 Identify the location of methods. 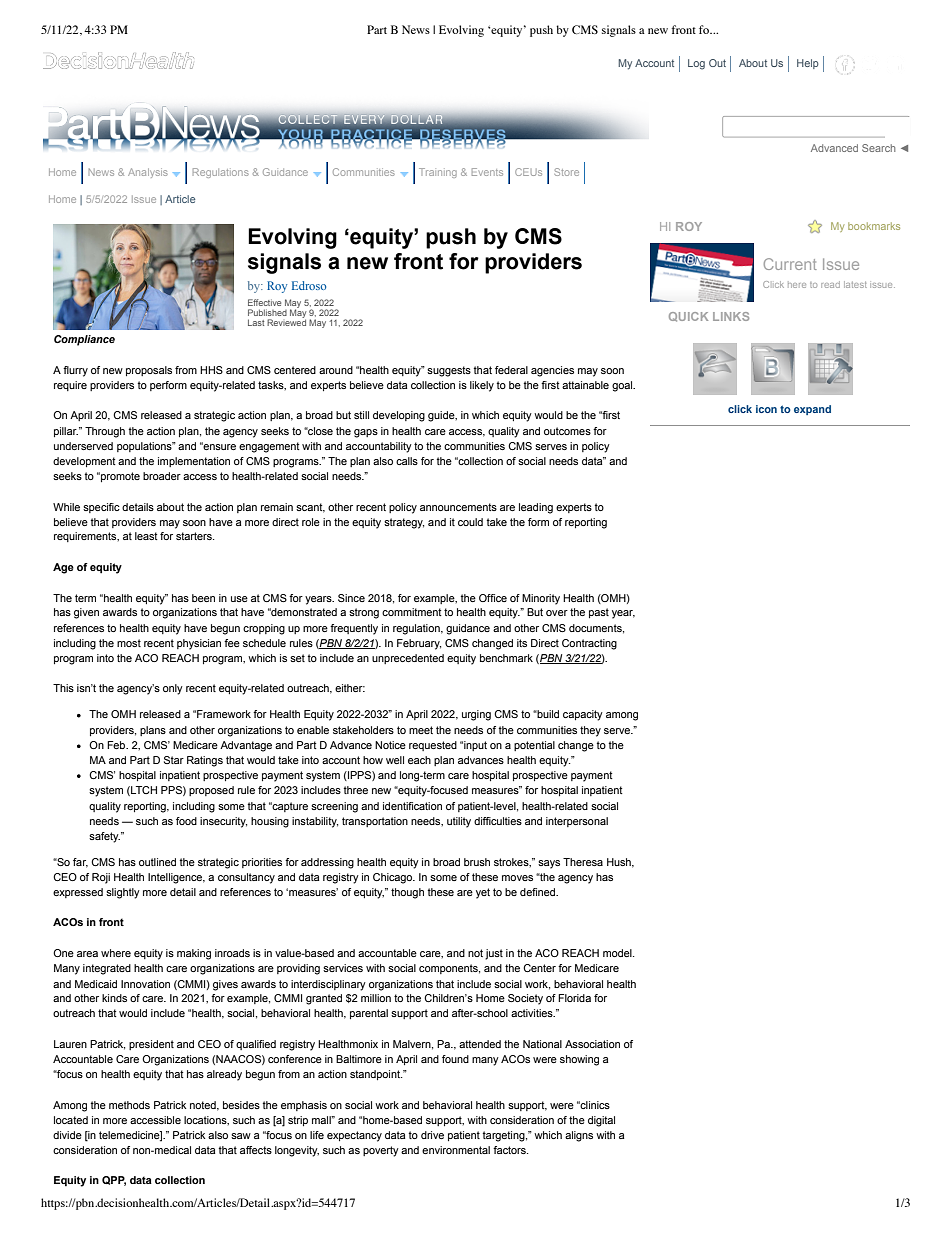
(129, 1105).
